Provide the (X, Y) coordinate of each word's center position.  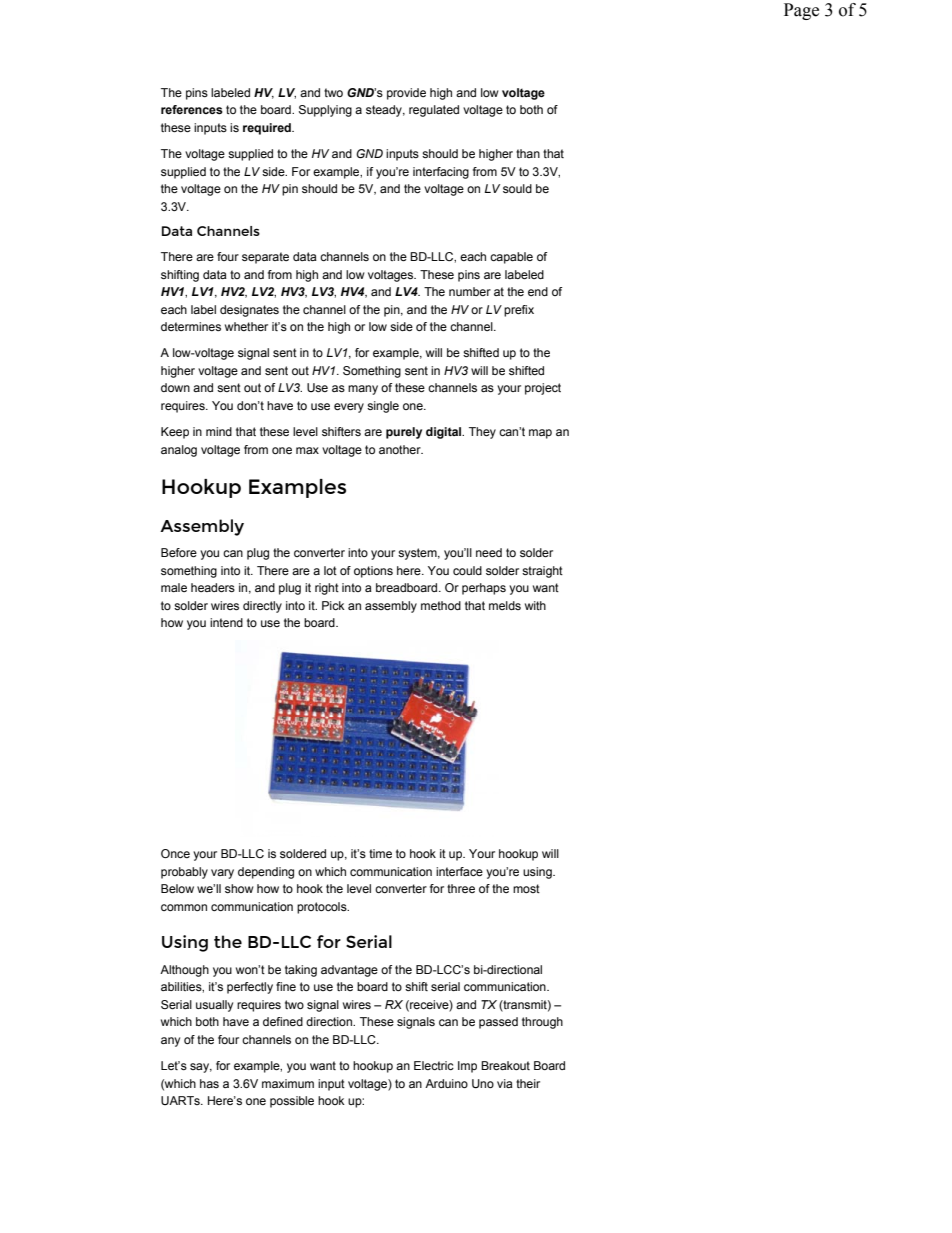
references (192, 109)
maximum (288, 1083)
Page (801, 11)
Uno (483, 1084)
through (542, 1023)
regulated (434, 111)
